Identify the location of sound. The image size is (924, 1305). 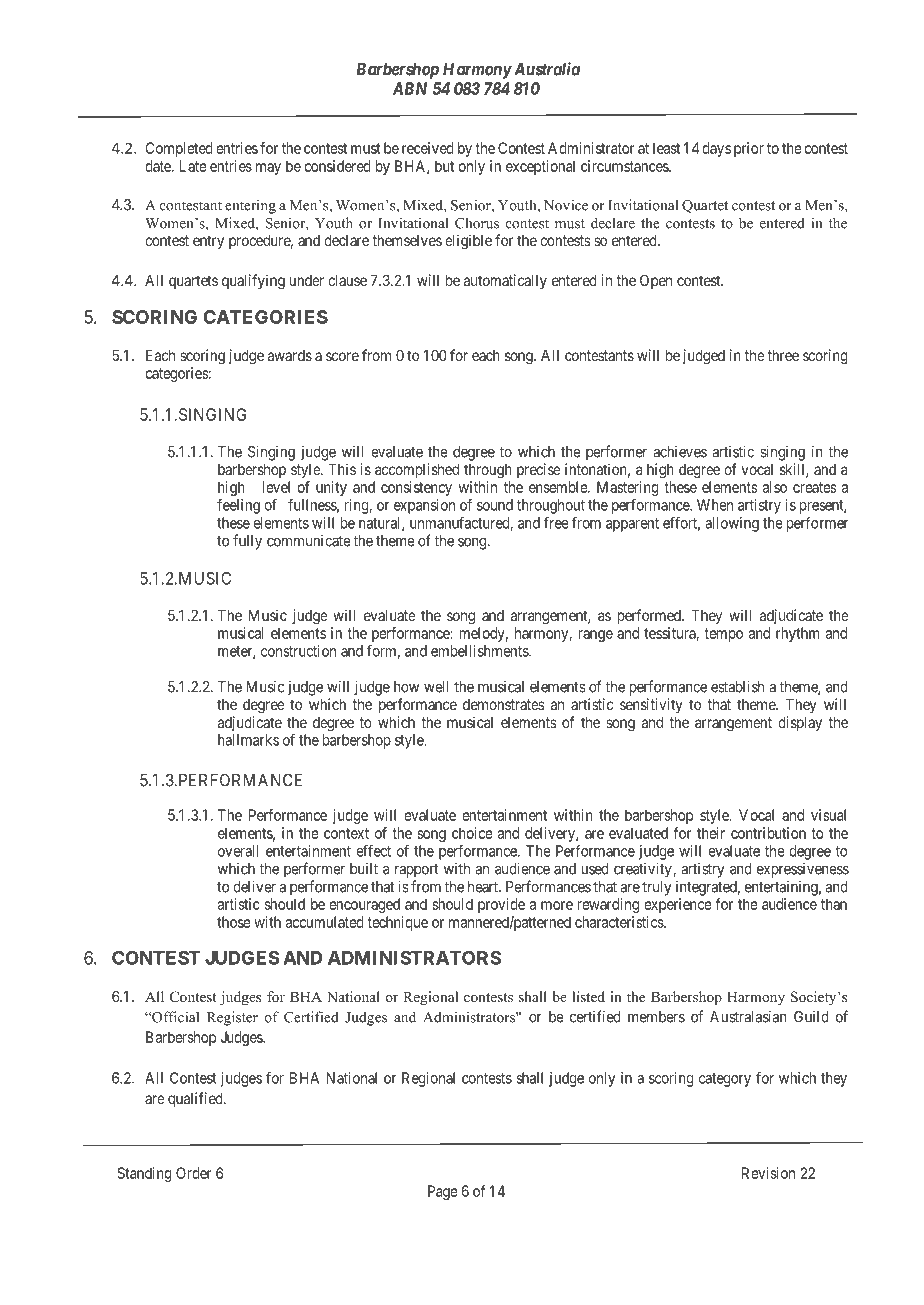
(495, 505).
